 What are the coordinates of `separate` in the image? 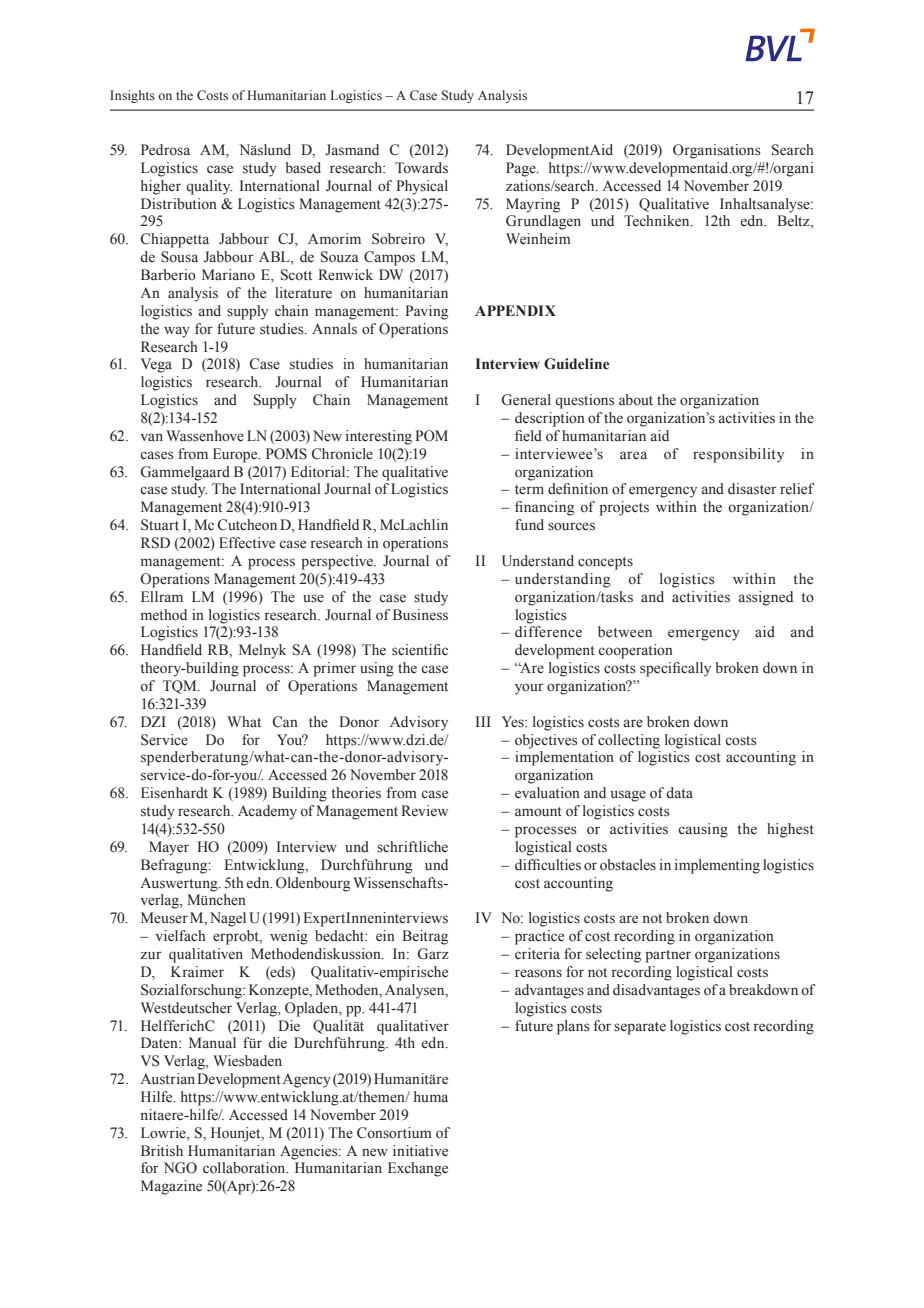 It's located at (640, 1028).
